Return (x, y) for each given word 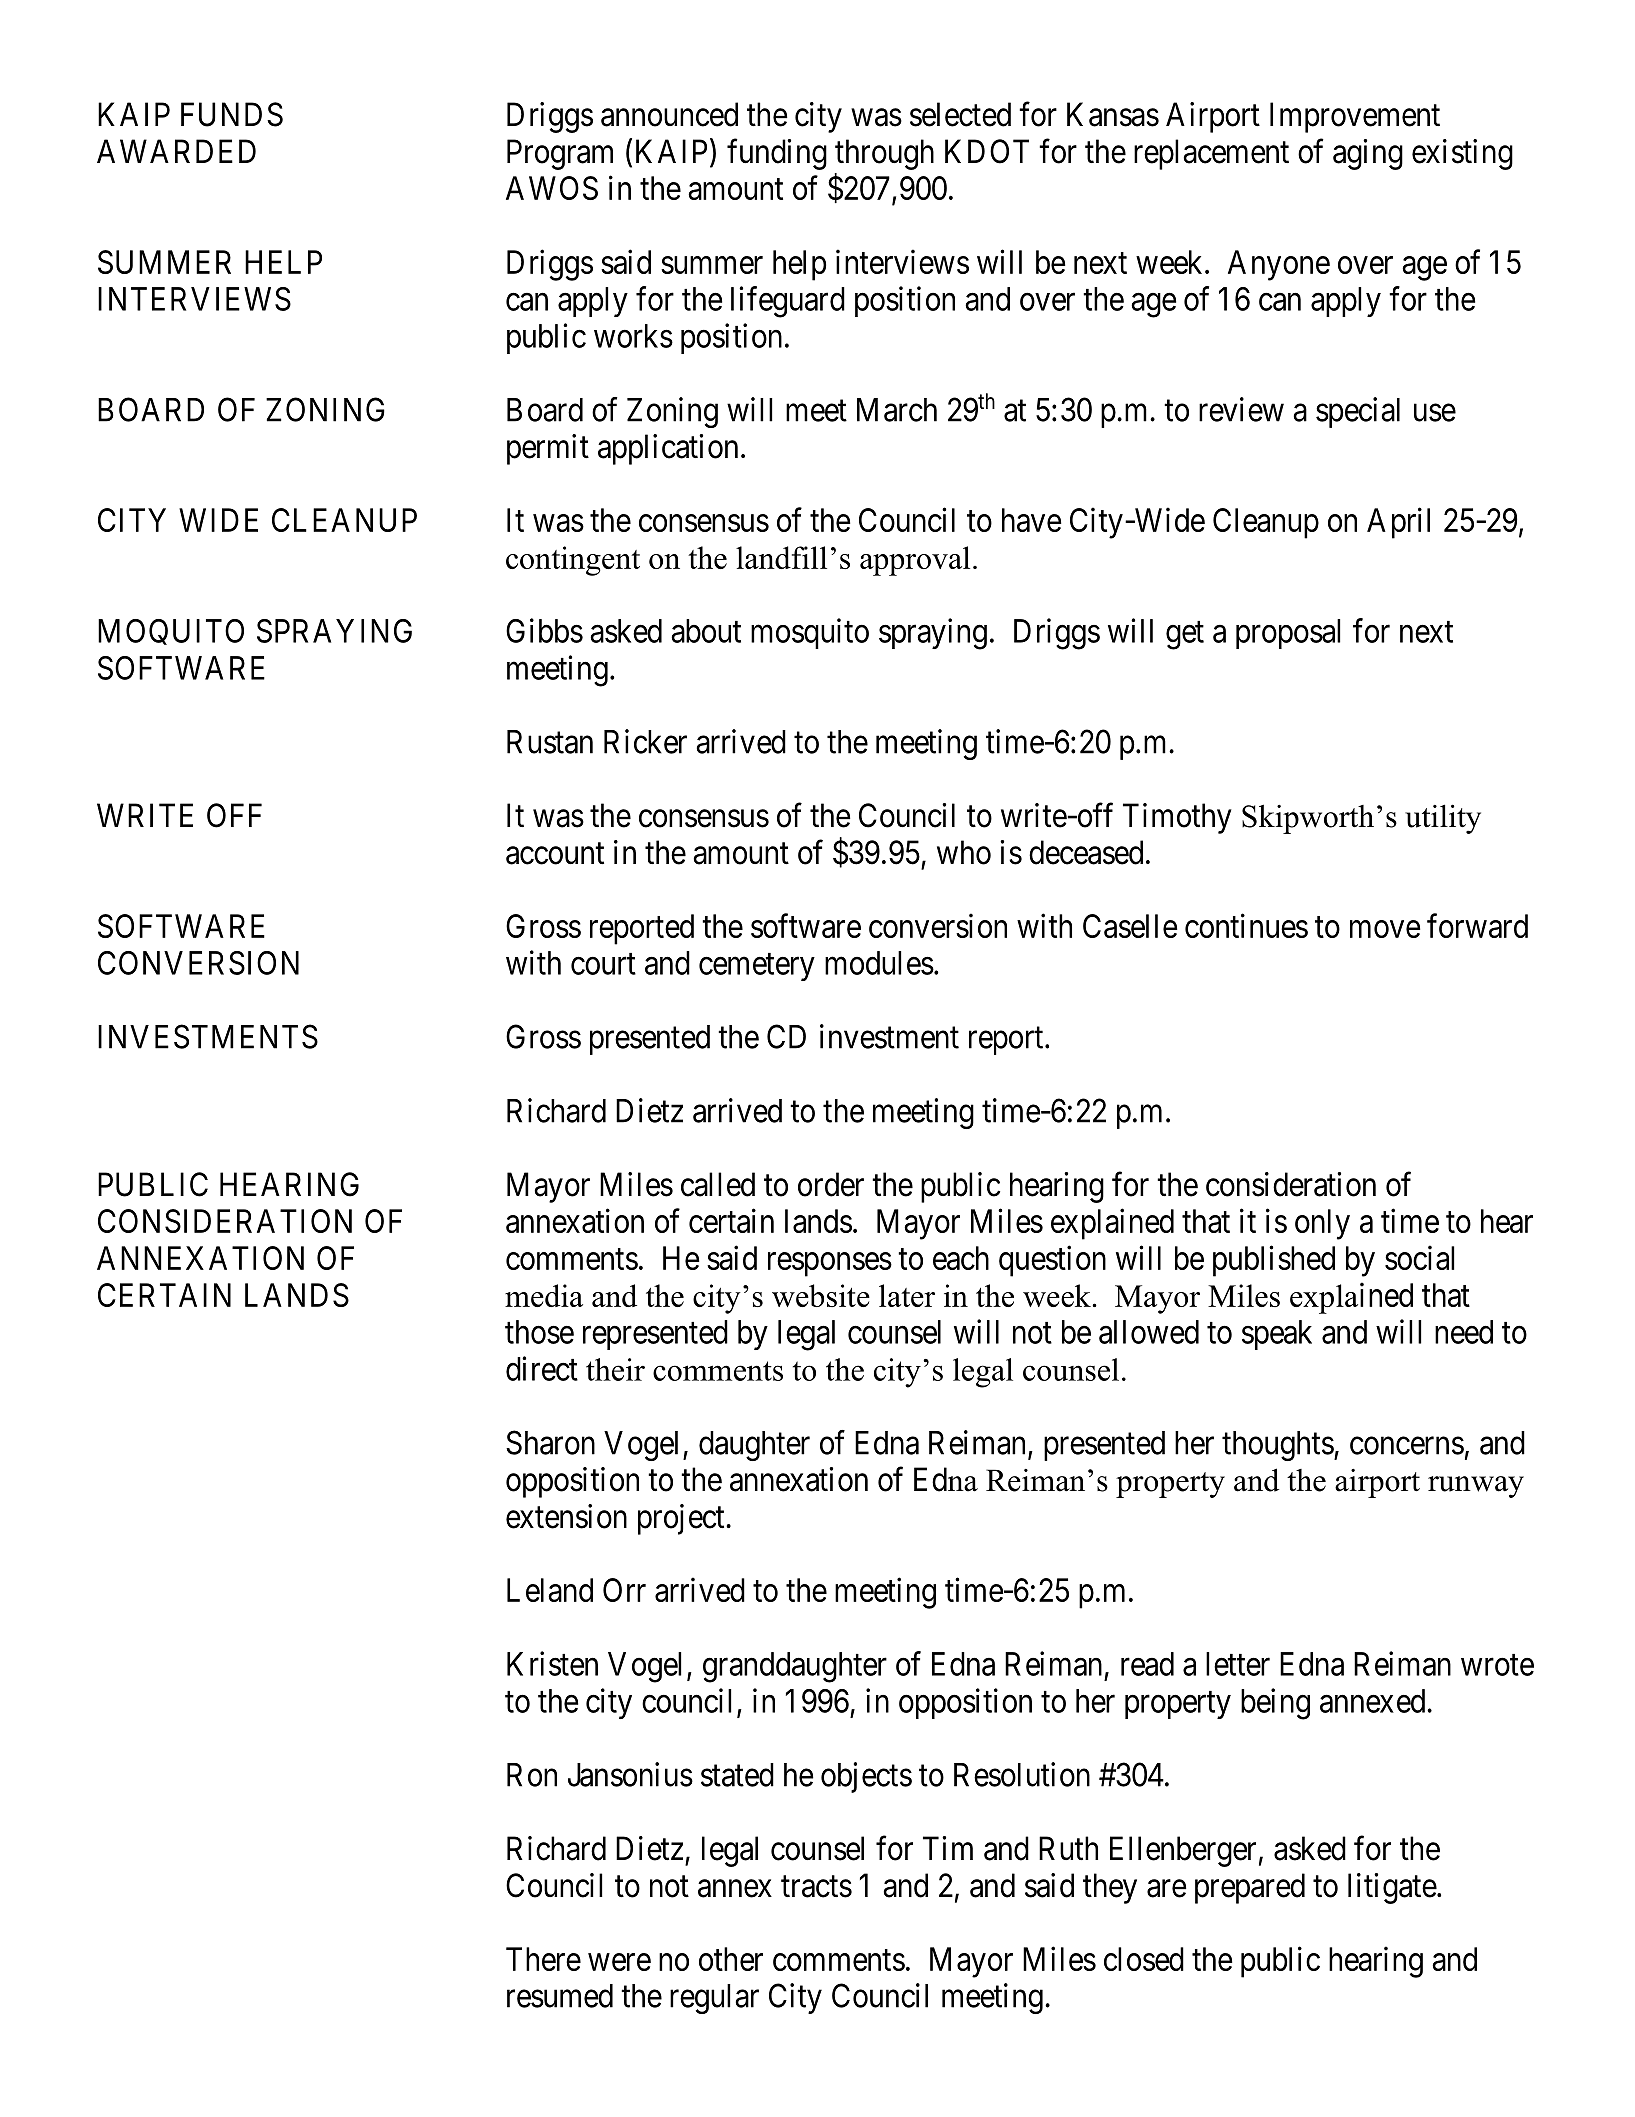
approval (915, 561)
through (884, 154)
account (555, 854)
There (543, 1959)
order (831, 1184)
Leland (550, 1590)
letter (1238, 1664)
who (964, 852)
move (1385, 929)
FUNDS (232, 114)
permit (548, 449)
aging (1368, 154)
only (1322, 1224)
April (1398, 523)
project (682, 1519)
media (544, 1295)
